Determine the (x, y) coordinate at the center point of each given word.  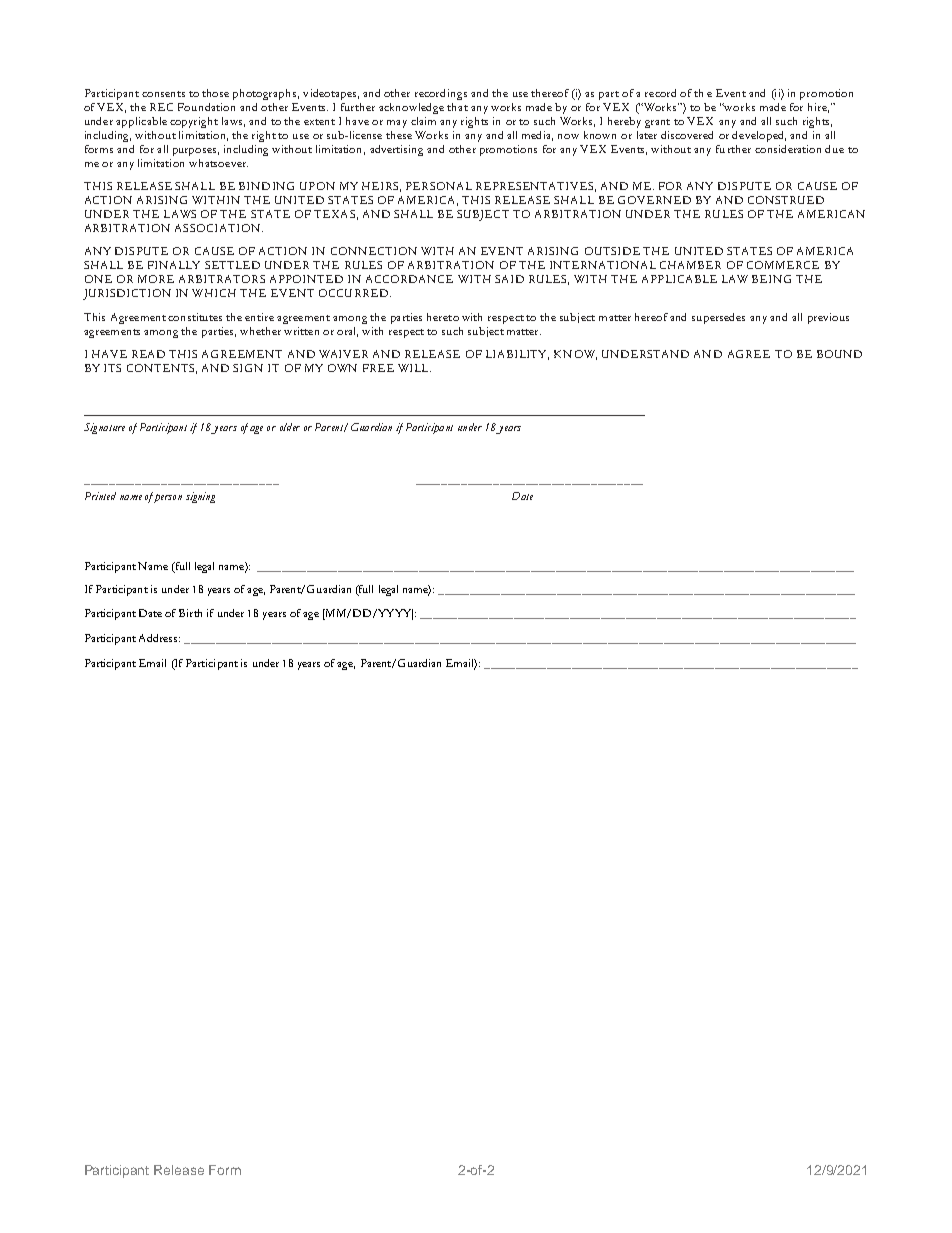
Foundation (206, 107)
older (290, 427)
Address (159, 638)
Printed (100, 496)
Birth (190, 613)
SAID (509, 279)
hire (818, 108)
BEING (771, 279)
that (457, 107)
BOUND (839, 354)
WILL (414, 368)
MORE (156, 279)
